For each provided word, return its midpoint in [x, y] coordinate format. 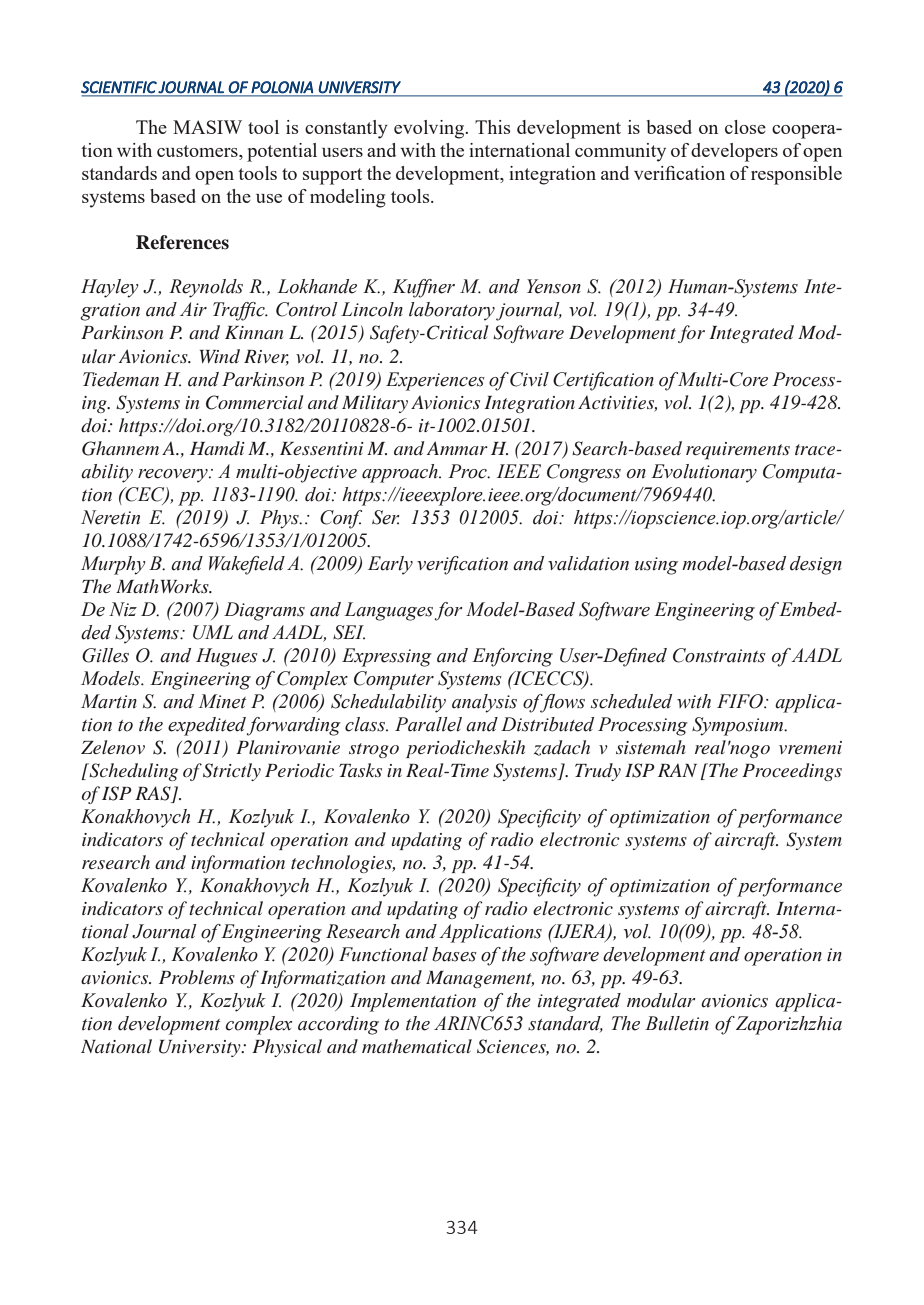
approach [401, 473]
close [745, 127]
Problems [197, 977]
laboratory [453, 311]
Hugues [227, 657]
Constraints [719, 655]
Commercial [255, 402]
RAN [677, 770]
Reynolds [206, 288]
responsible [796, 175]
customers [198, 151]
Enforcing [512, 657]
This [493, 127]
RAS [154, 794]
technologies [343, 864]
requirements [738, 451]
